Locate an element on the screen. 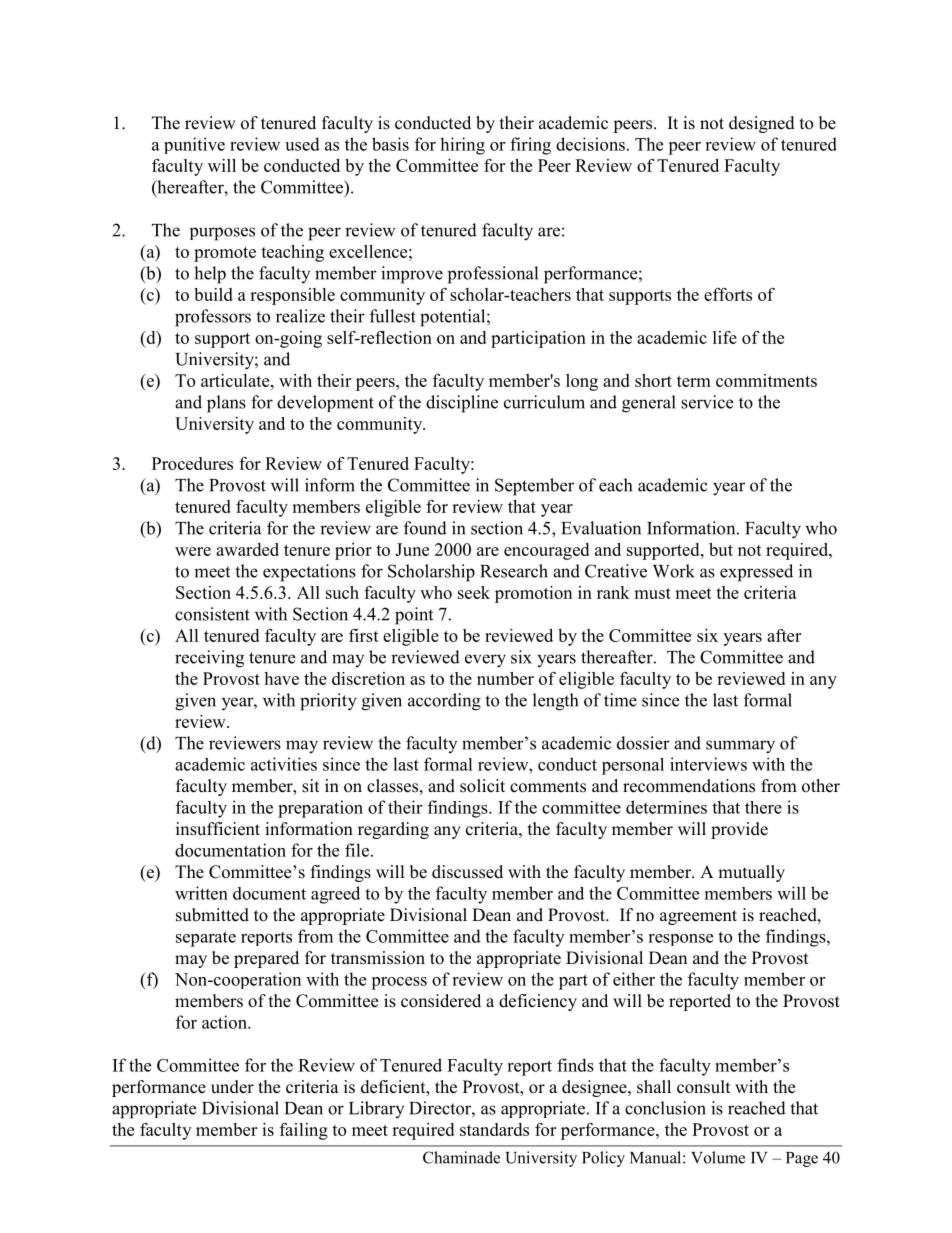 Image resolution: width=952 pixels, height=1233 pixels. September is located at coordinates (534, 487).
